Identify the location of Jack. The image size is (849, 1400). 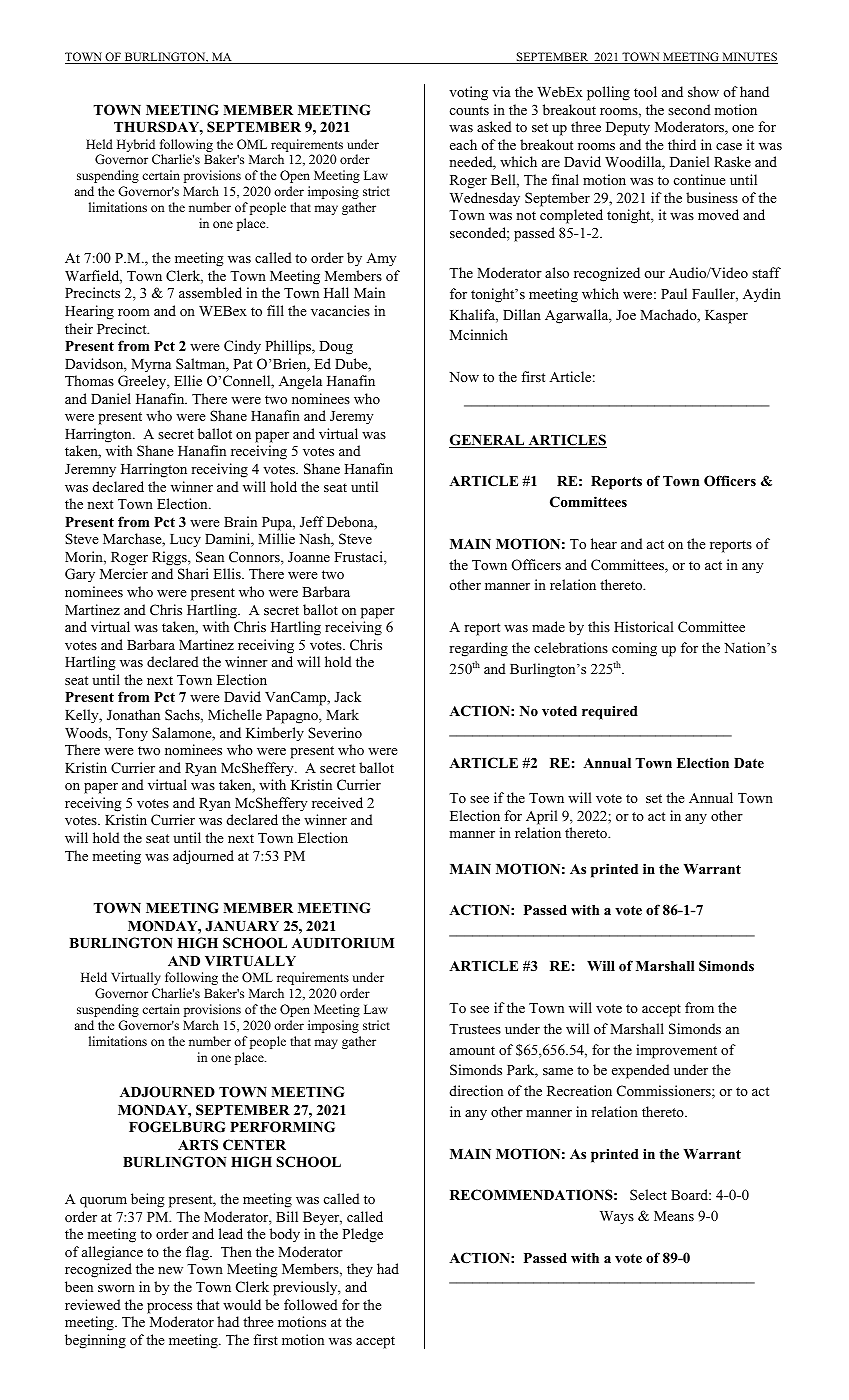
(347, 696).
